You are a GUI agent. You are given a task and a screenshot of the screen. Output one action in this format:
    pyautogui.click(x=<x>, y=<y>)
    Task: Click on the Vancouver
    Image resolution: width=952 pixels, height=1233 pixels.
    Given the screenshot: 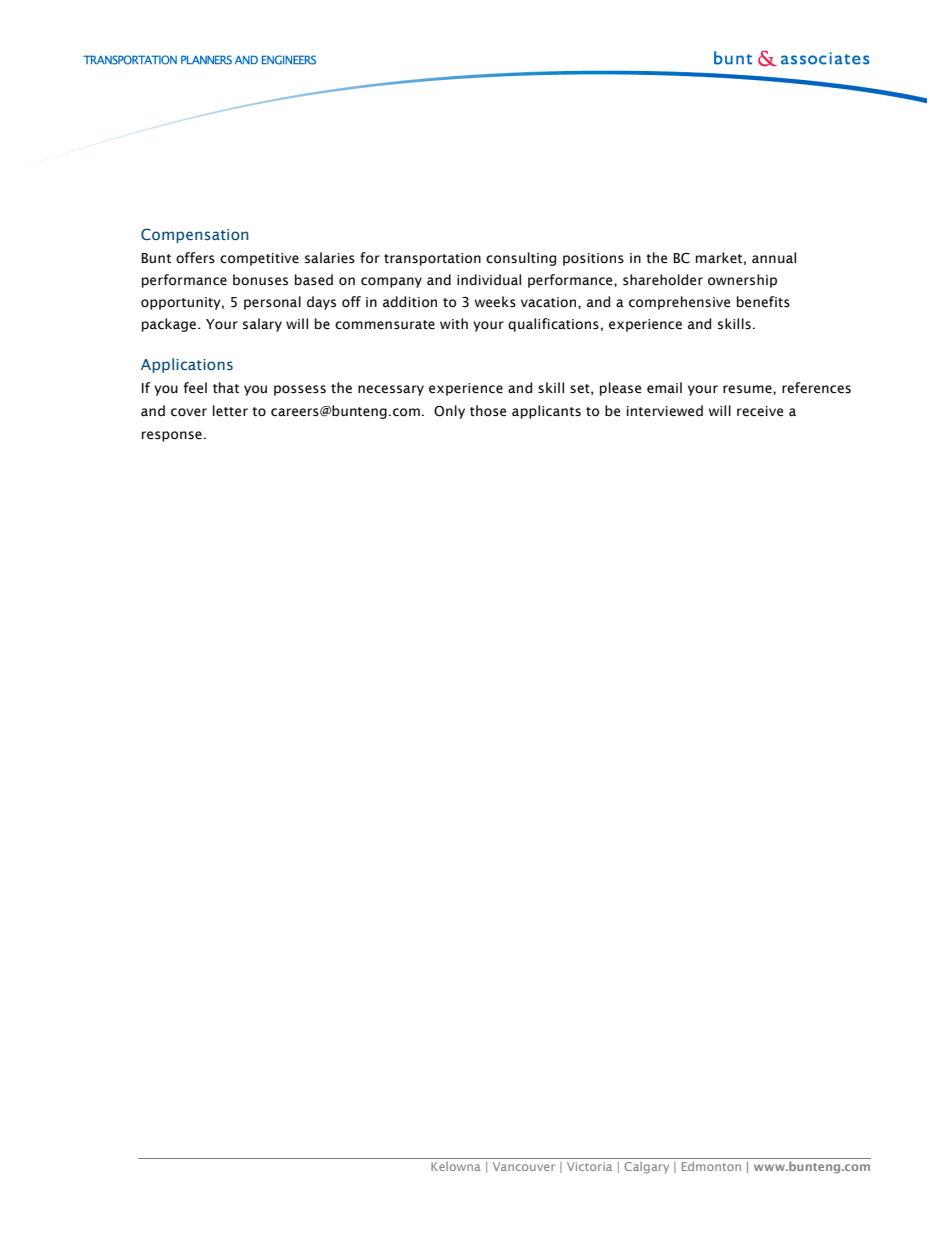 What is the action you would take?
    pyautogui.click(x=524, y=1166)
